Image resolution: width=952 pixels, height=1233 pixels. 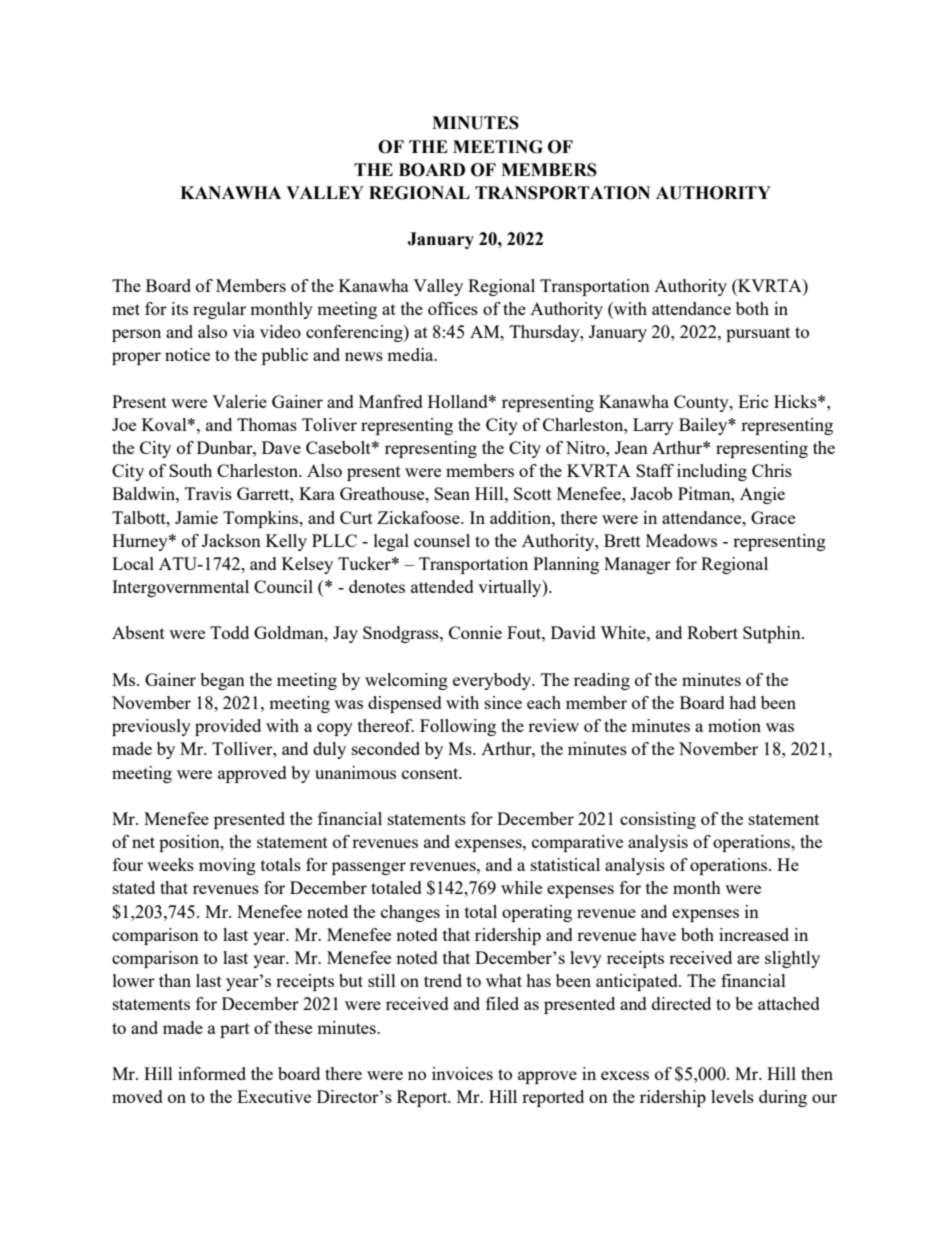 What do you see at coordinates (758, 334) in the screenshot?
I see `pursuant` at bounding box center [758, 334].
